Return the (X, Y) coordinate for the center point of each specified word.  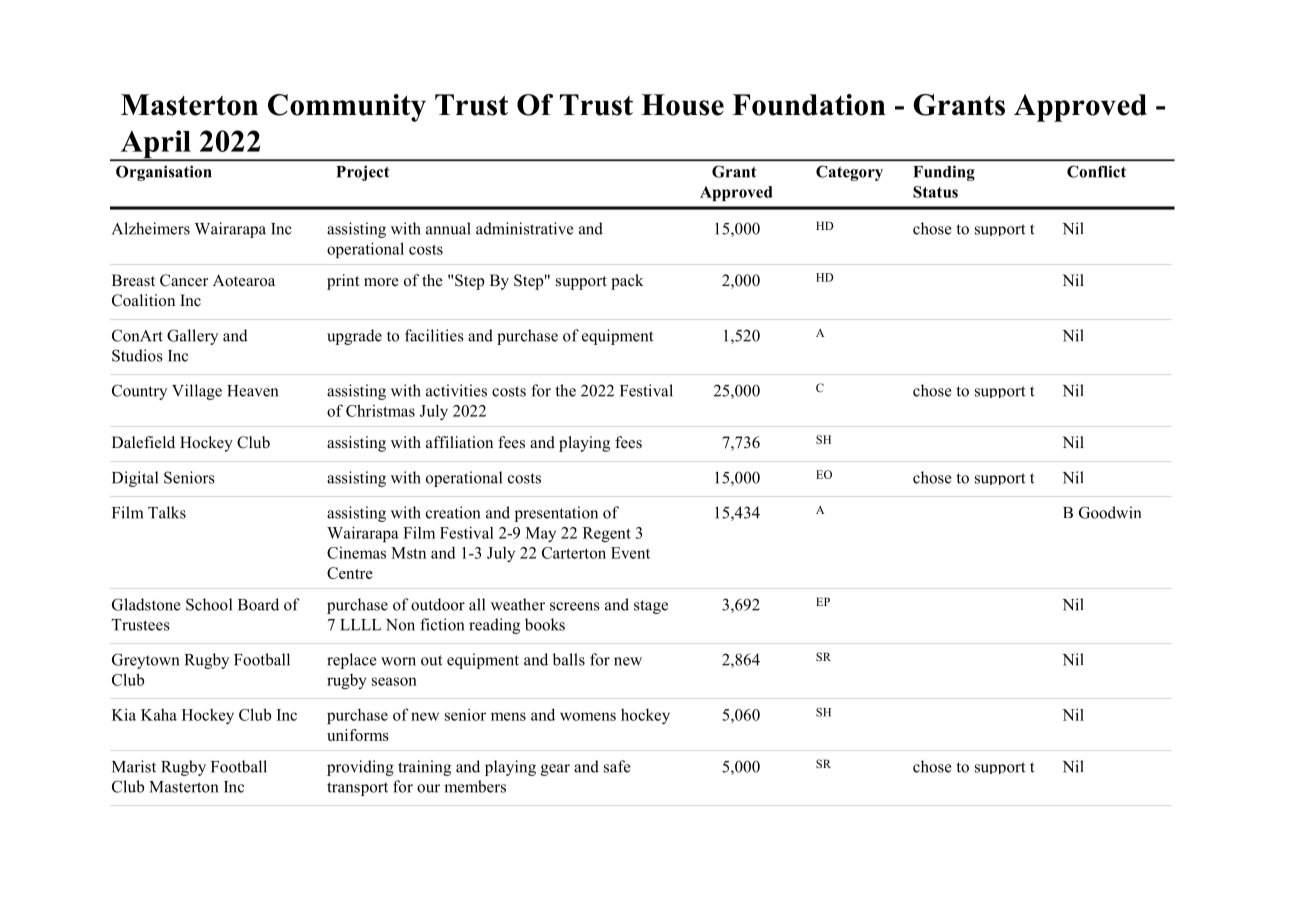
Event (630, 553)
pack (627, 282)
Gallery (192, 337)
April (155, 145)
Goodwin (1110, 512)
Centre (350, 573)
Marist (134, 766)
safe (617, 766)
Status (935, 192)
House (682, 105)
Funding (944, 173)
